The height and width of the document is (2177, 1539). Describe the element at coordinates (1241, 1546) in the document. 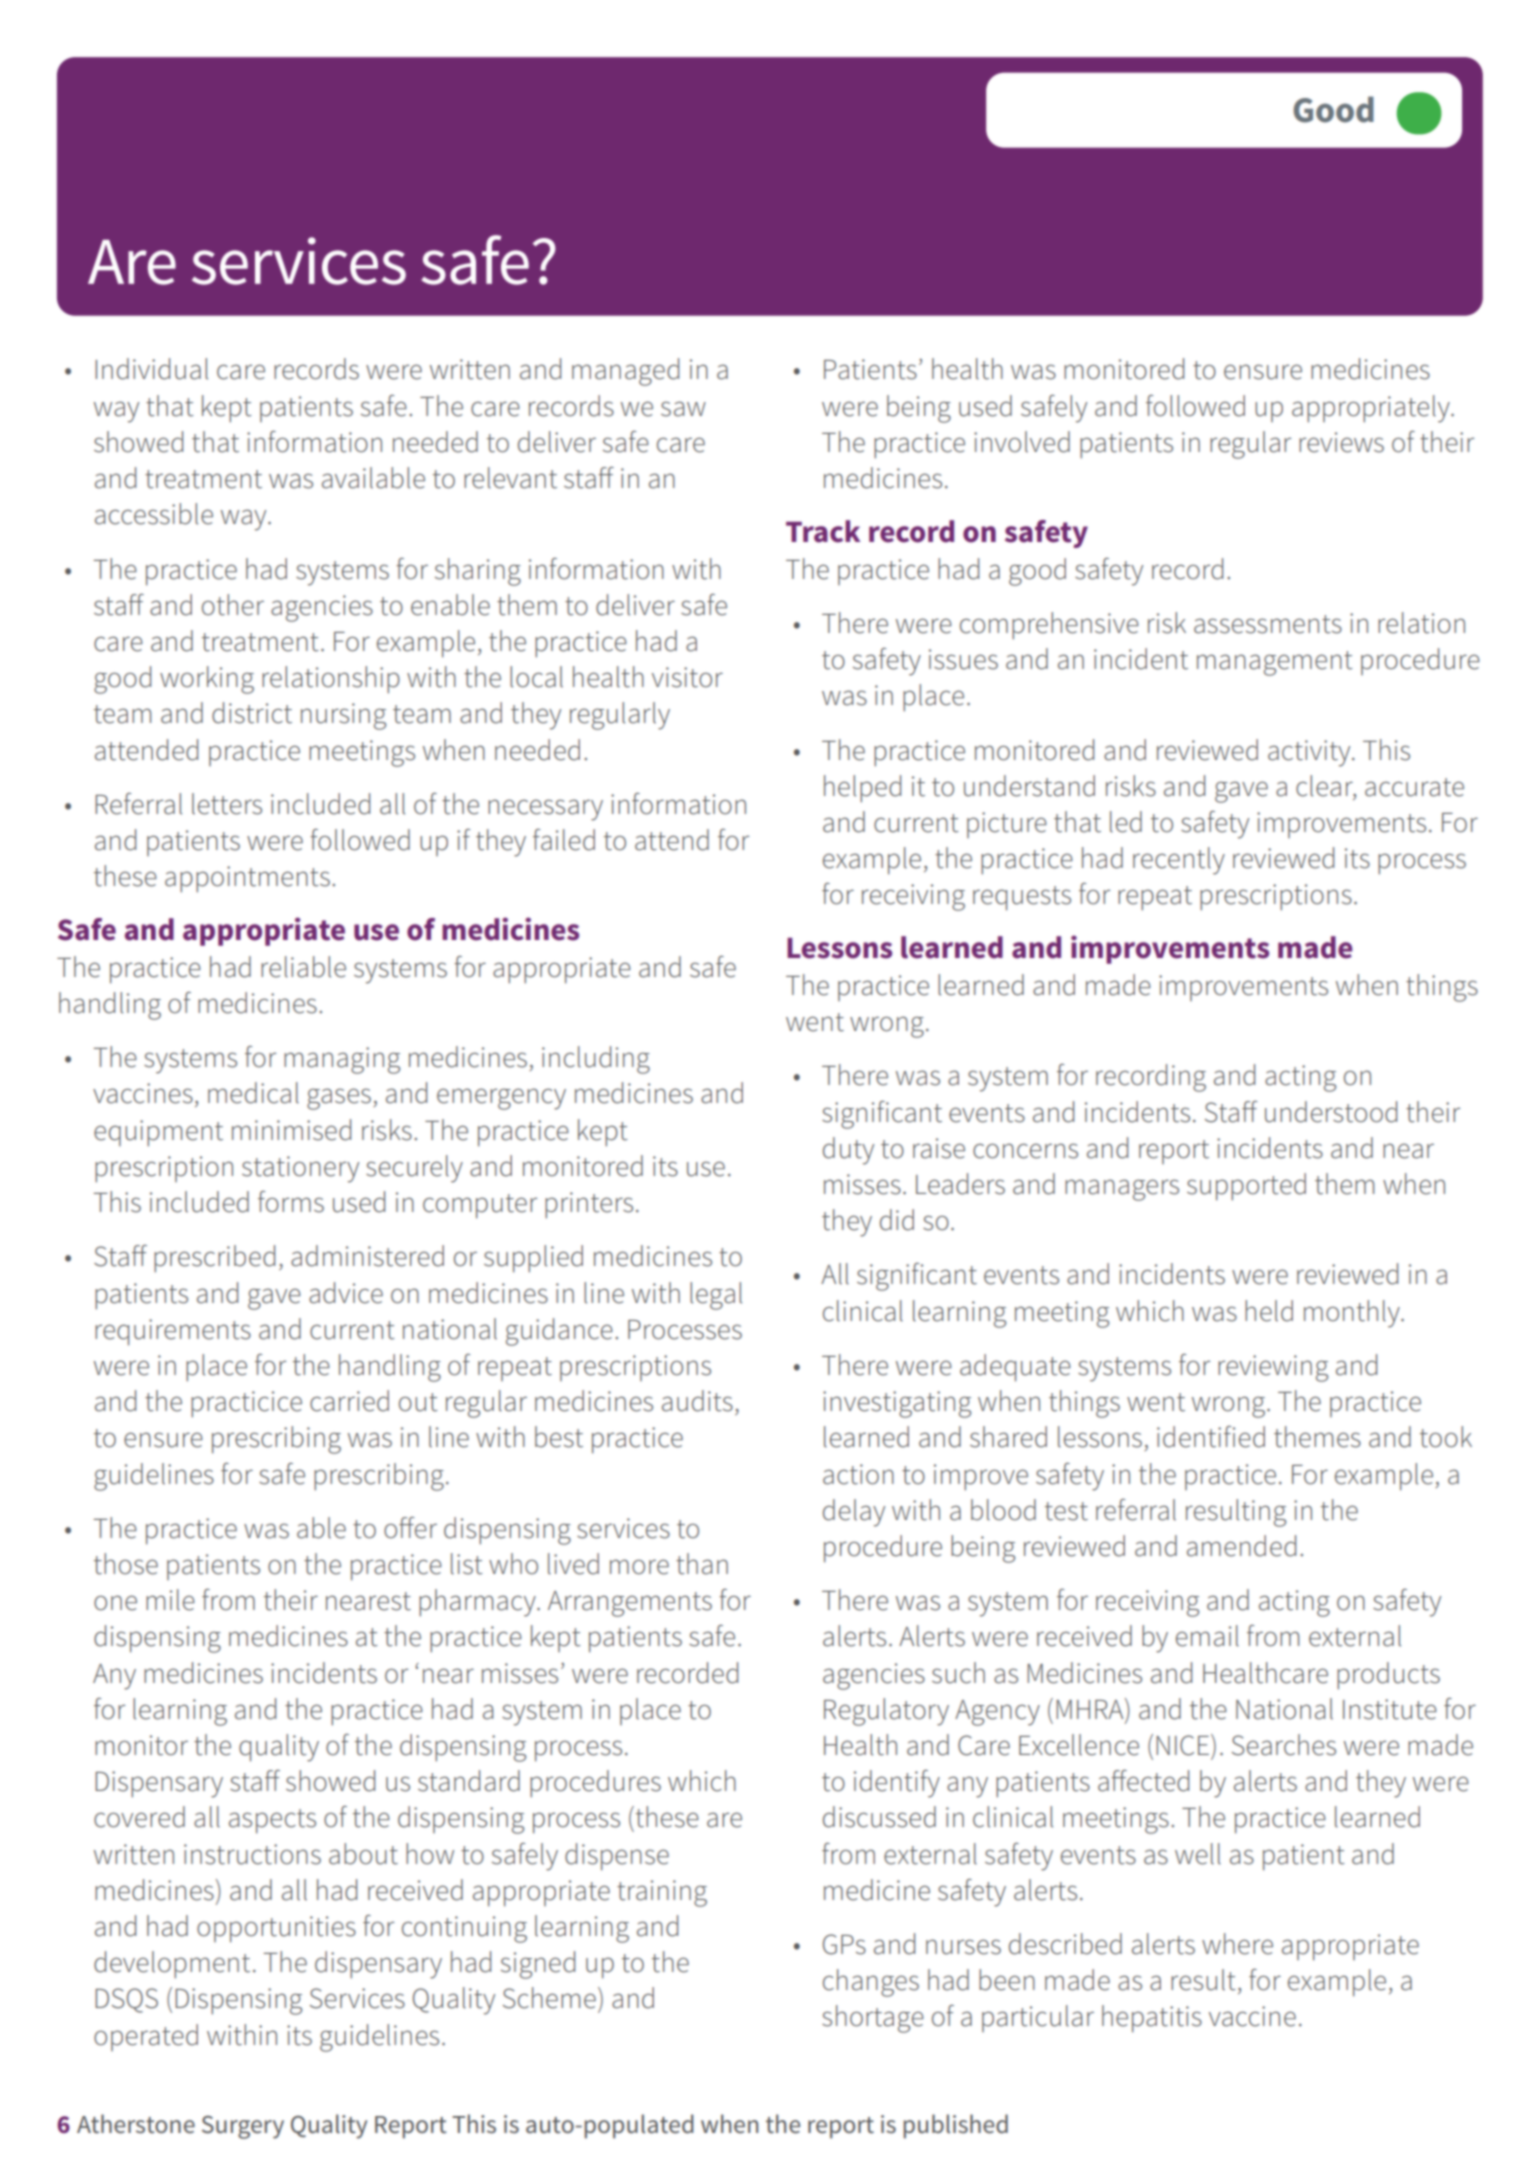

I see `amended` at that location.
